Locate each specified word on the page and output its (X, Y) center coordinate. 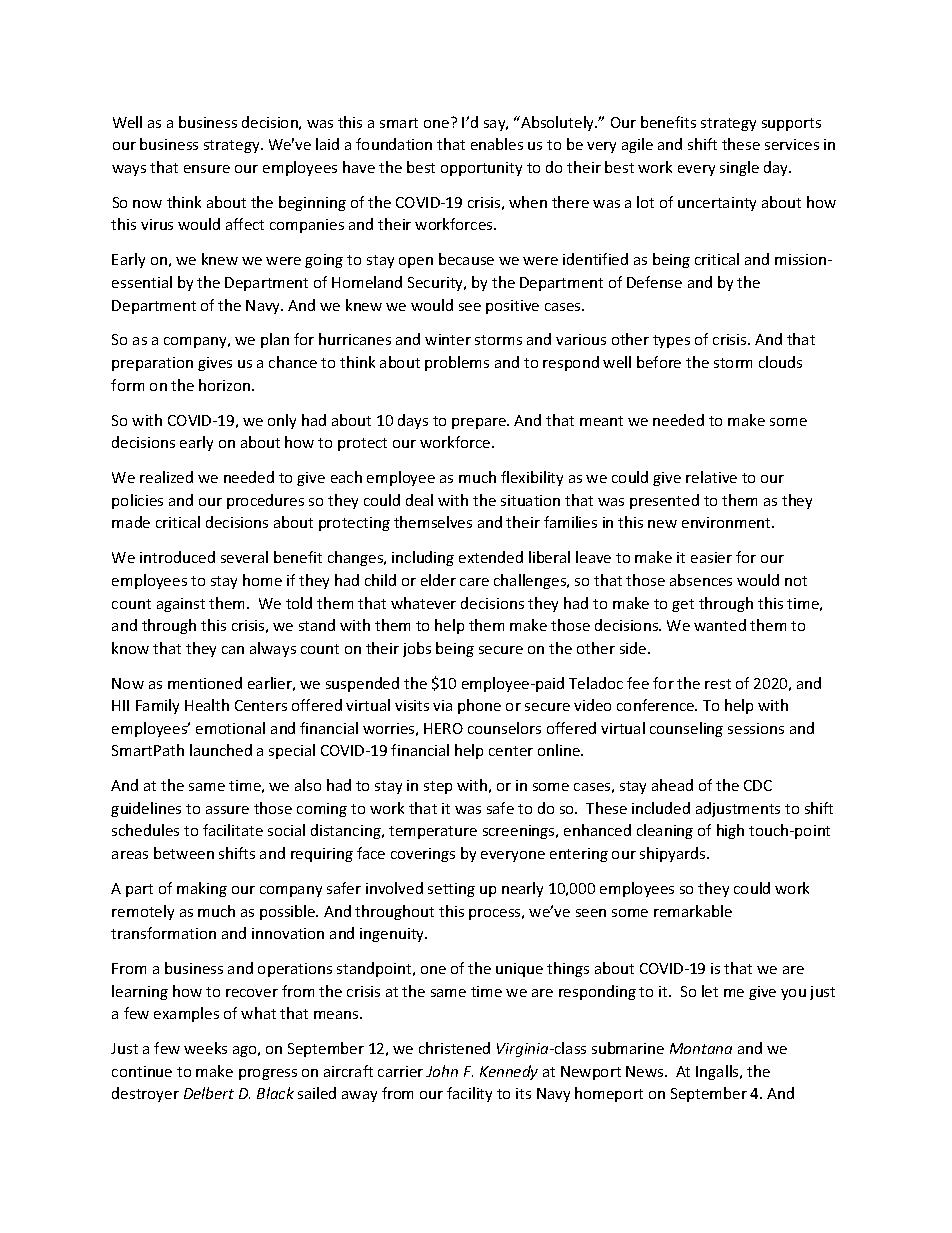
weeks (205, 1048)
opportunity (481, 169)
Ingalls (718, 1072)
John (442, 1071)
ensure (207, 169)
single (739, 168)
